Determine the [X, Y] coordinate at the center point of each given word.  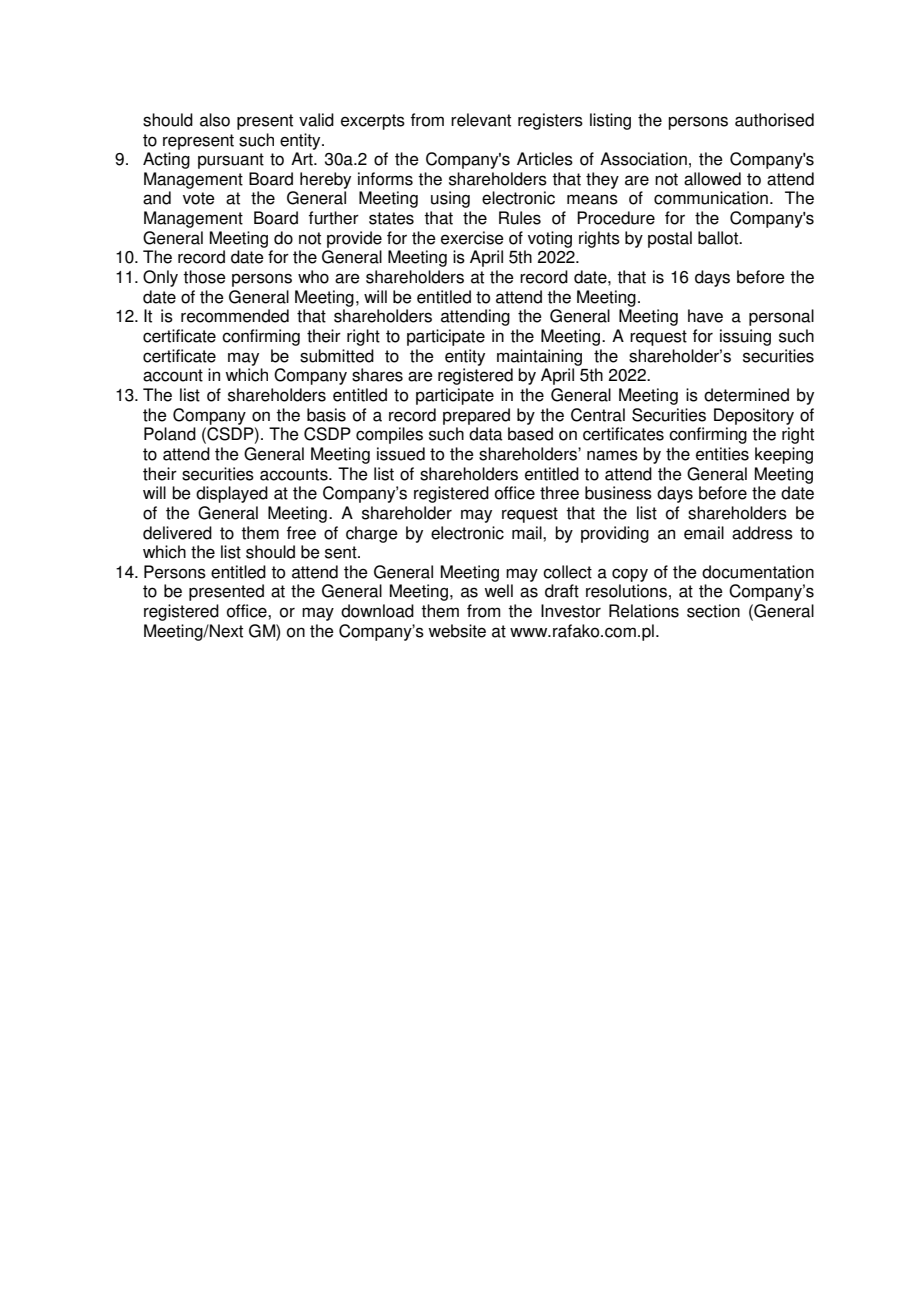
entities [722, 454]
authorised [774, 120]
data [486, 434]
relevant [481, 120]
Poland [170, 434]
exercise [472, 238]
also [215, 120]
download [377, 611]
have [705, 316]
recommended [235, 316]
